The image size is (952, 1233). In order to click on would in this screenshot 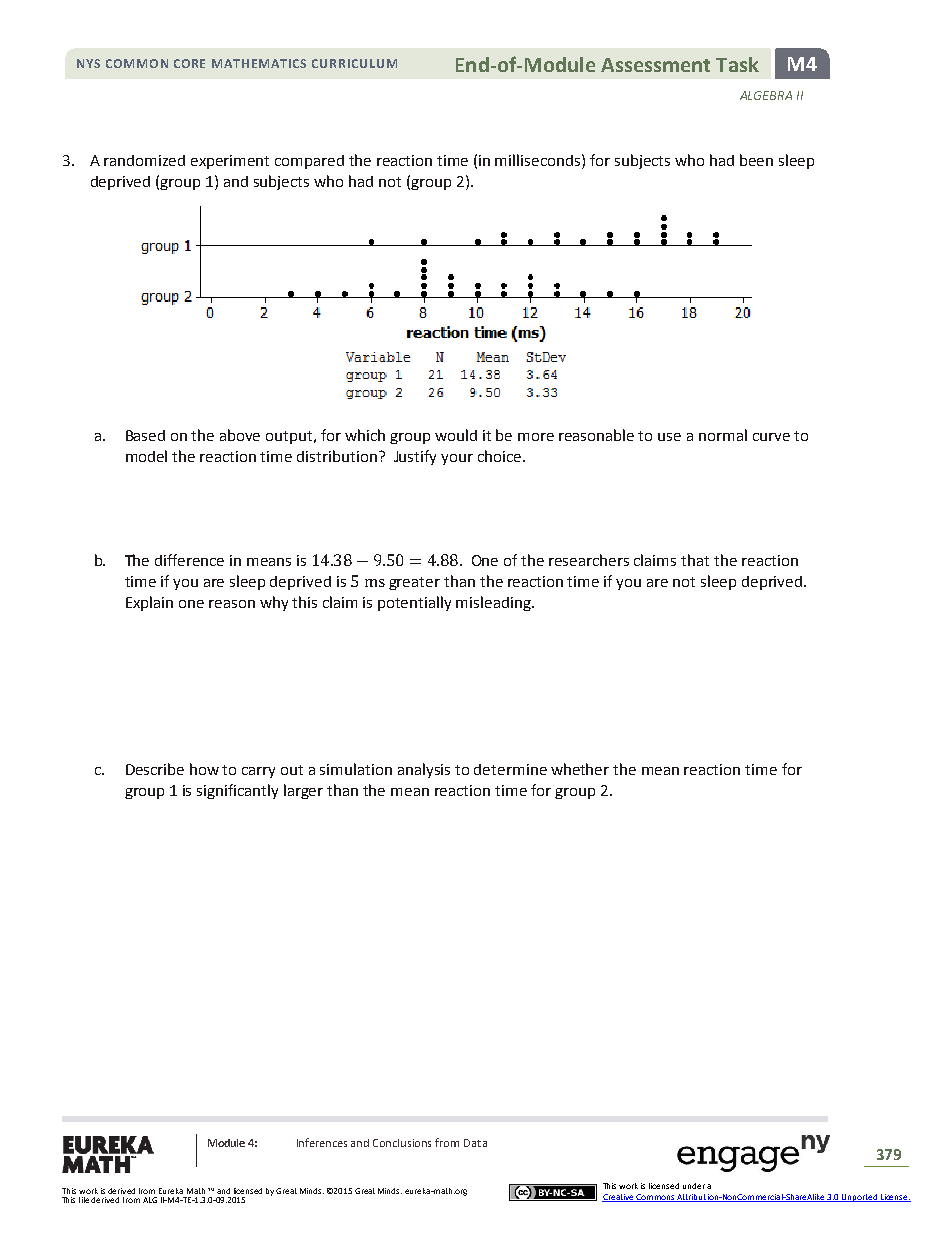, I will do `click(456, 435)`.
